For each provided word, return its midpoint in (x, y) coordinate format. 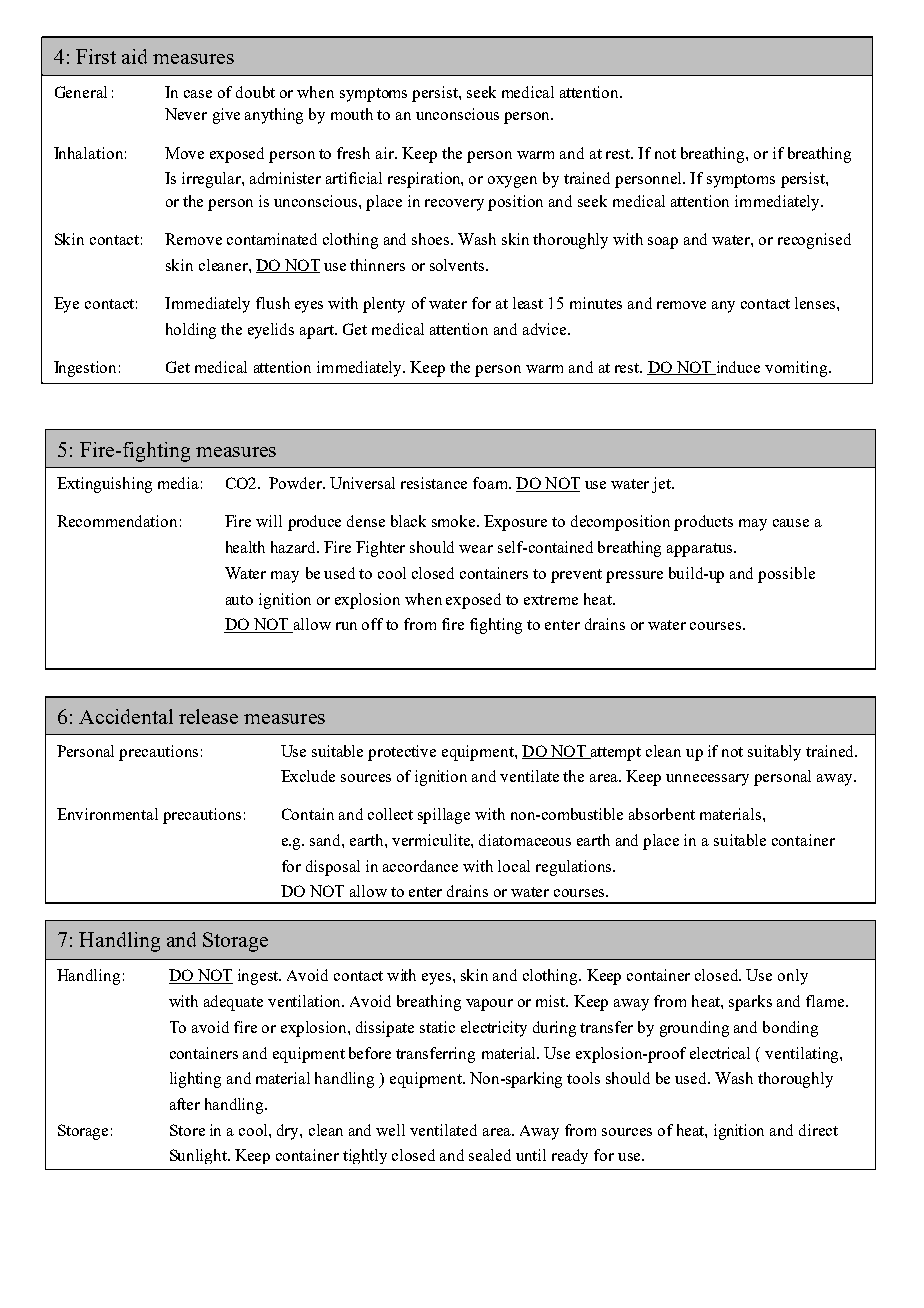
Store (187, 1130)
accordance (420, 866)
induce (737, 368)
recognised (814, 241)
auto (239, 600)
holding (191, 331)
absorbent (662, 814)
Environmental (107, 814)
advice (546, 329)
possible (786, 575)
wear (476, 549)
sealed (490, 1155)
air (386, 153)
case (198, 94)
